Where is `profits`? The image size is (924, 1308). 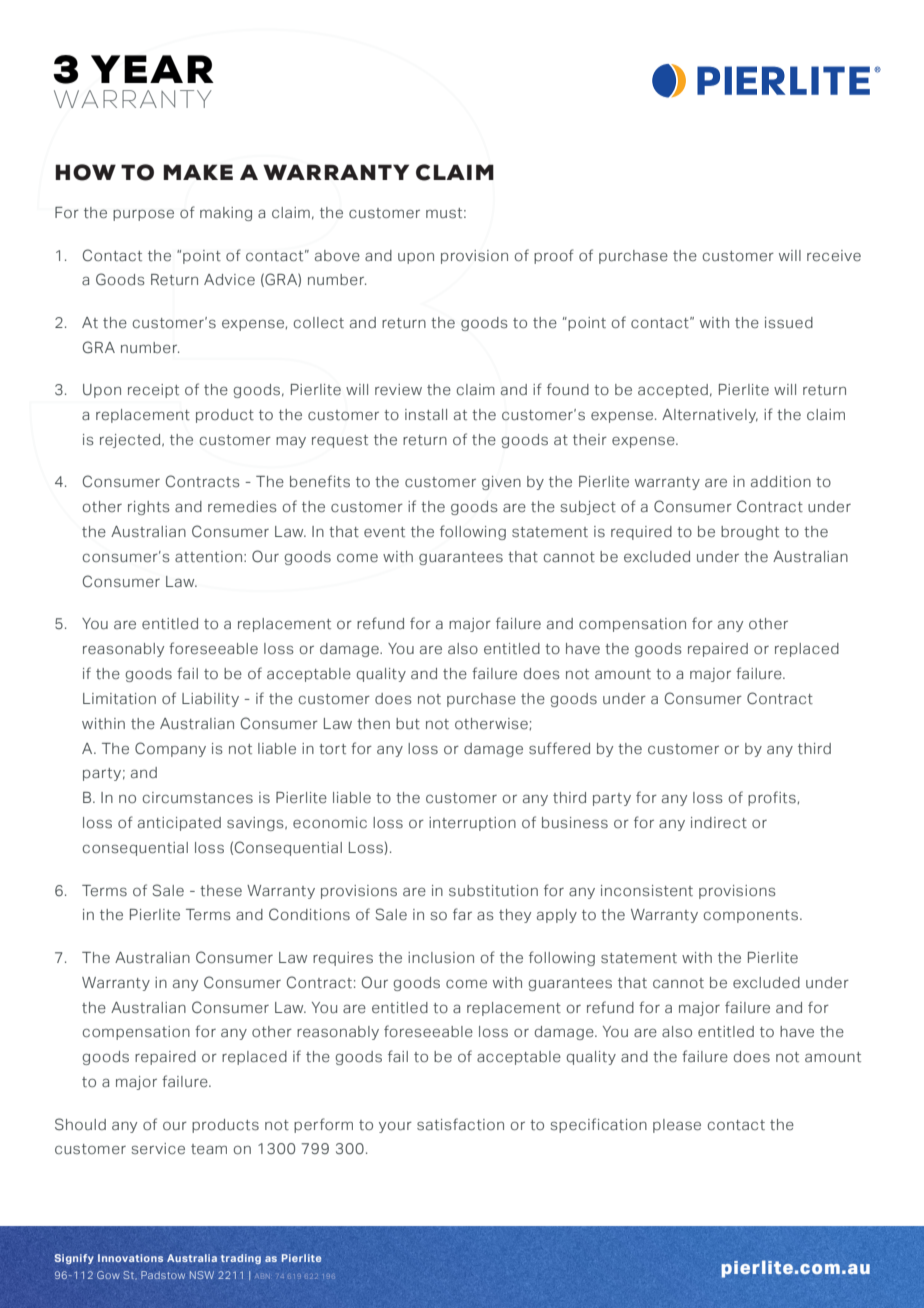 profits is located at coordinates (772, 798).
